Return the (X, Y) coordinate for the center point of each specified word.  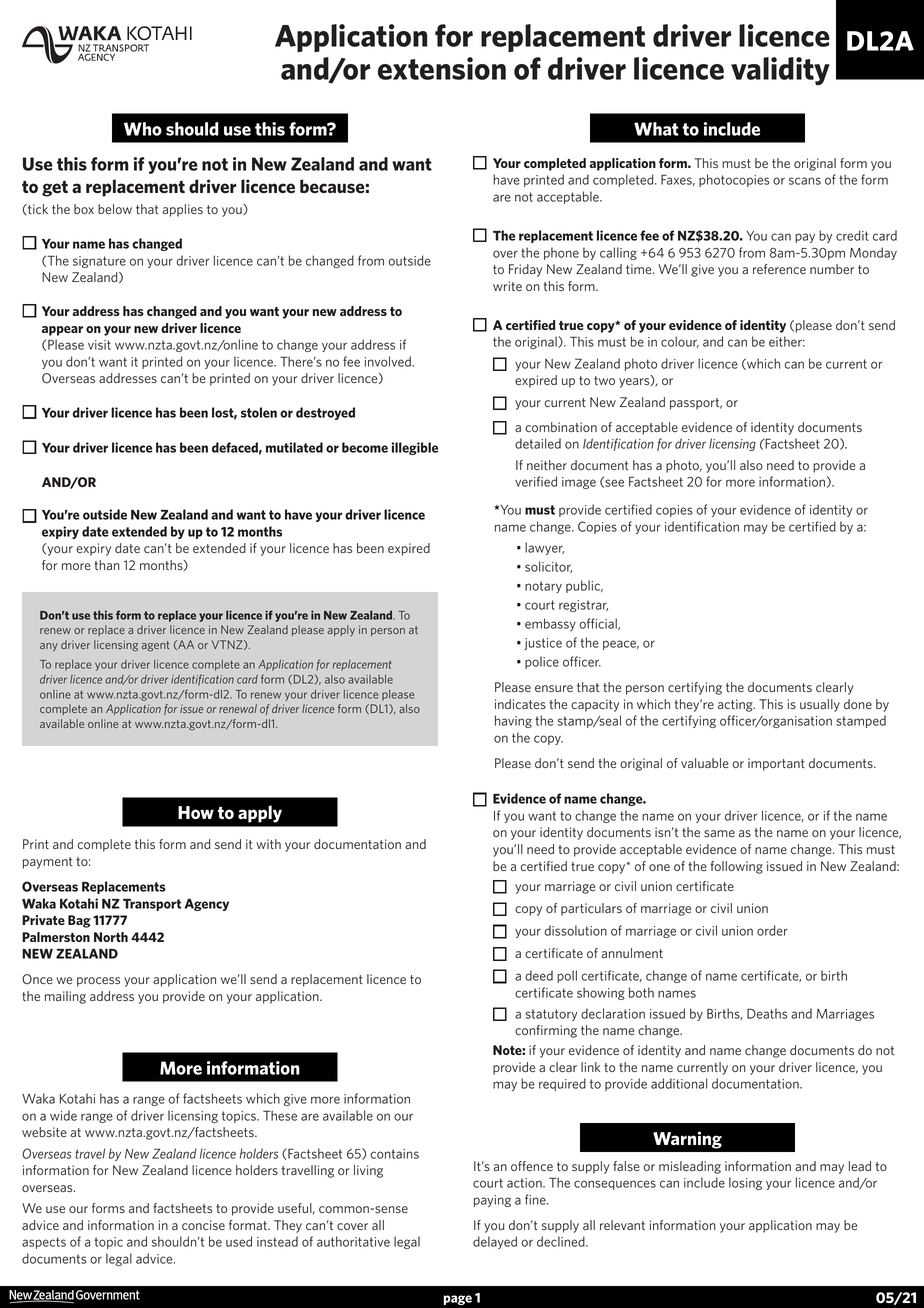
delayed (495, 1242)
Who (143, 129)
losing (745, 1183)
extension (442, 68)
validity (780, 71)
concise (203, 1225)
